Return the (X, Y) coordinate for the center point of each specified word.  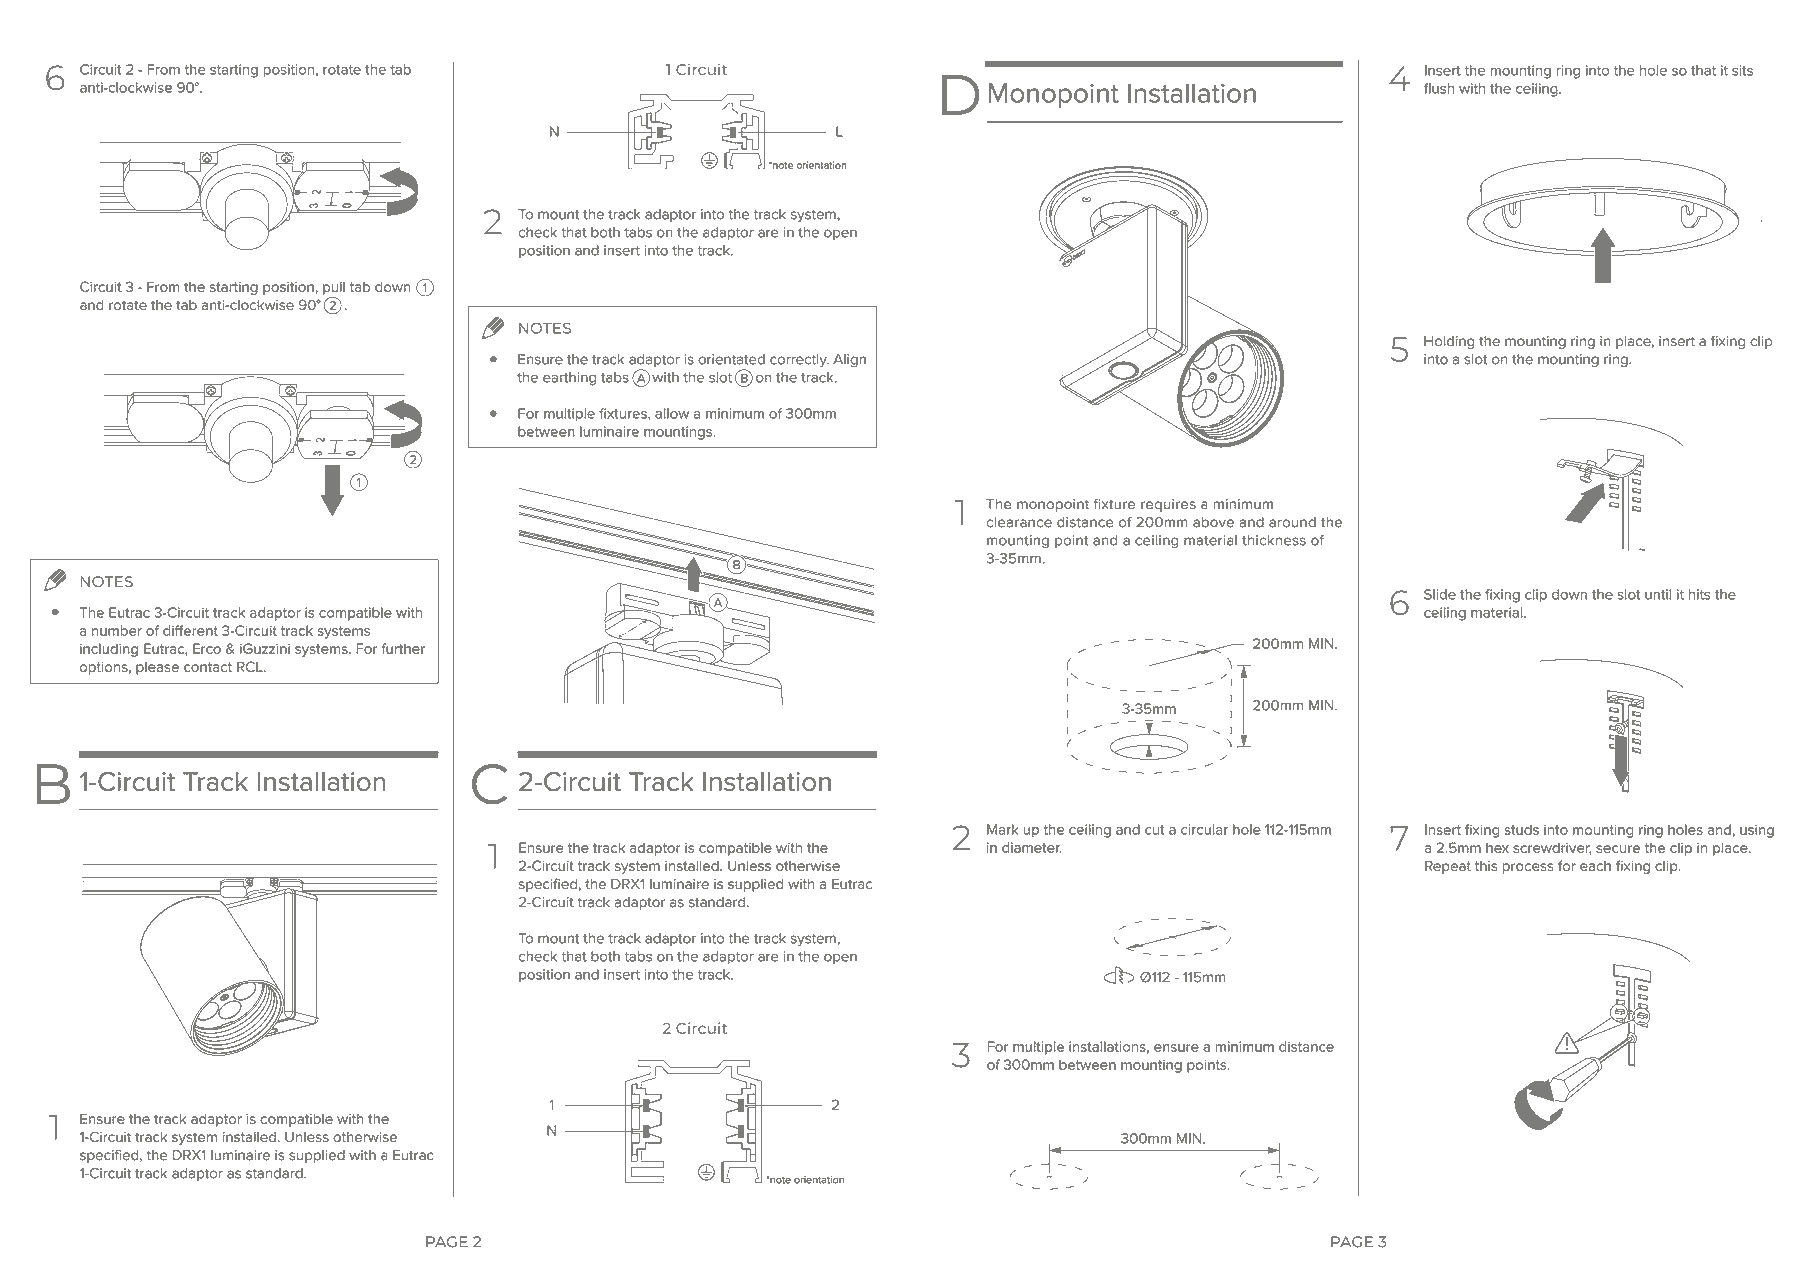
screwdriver (1552, 849)
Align (849, 360)
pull (334, 288)
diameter (1032, 847)
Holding (1449, 342)
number (117, 630)
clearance (1019, 522)
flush (1439, 88)
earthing (569, 379)
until (1658, 594)
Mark (1002, 829)
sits (1742, 70)
